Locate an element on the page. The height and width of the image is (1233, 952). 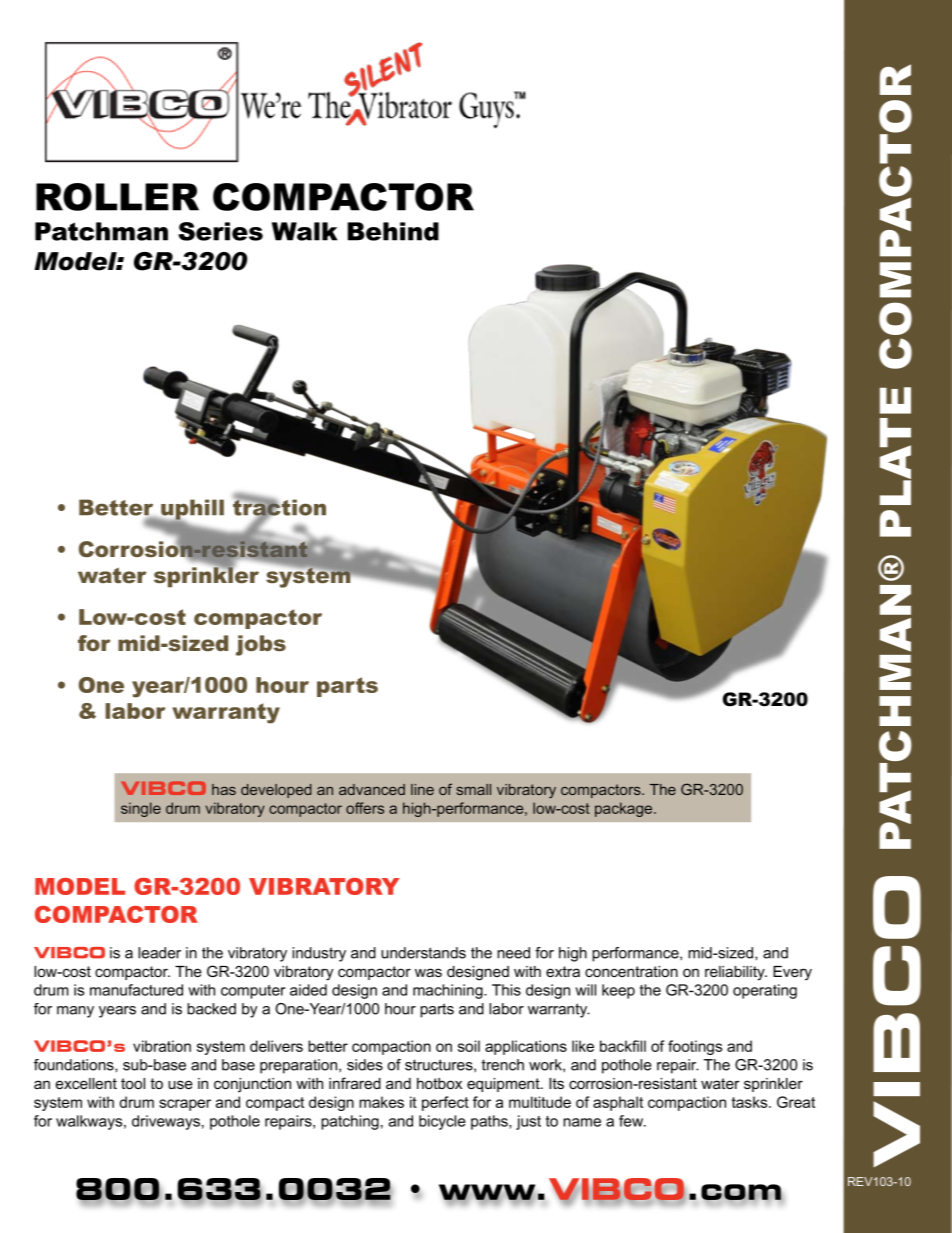
package is located at coordinates (625, 809).
